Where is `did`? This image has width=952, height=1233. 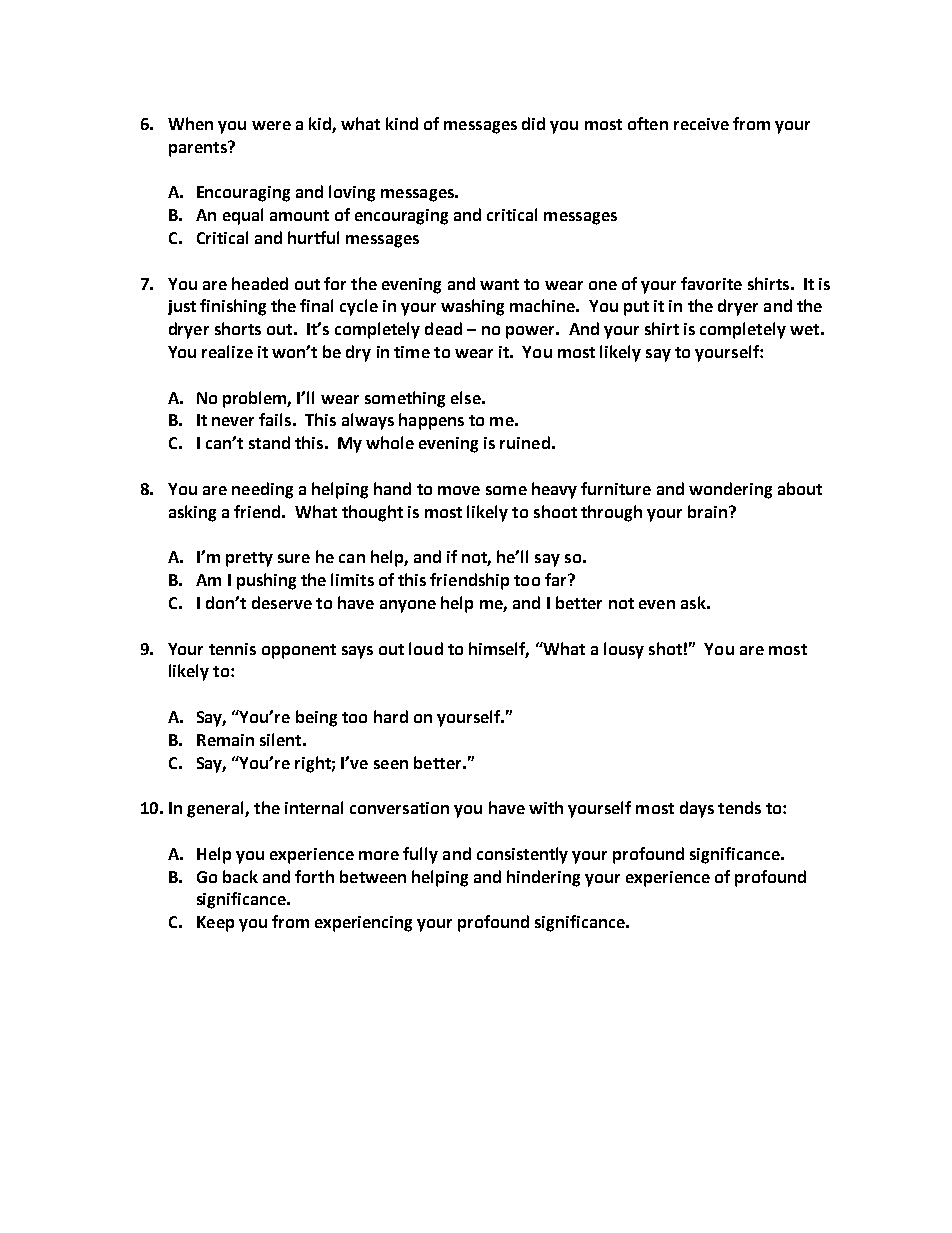 did is located at coordinates (533, 123).
